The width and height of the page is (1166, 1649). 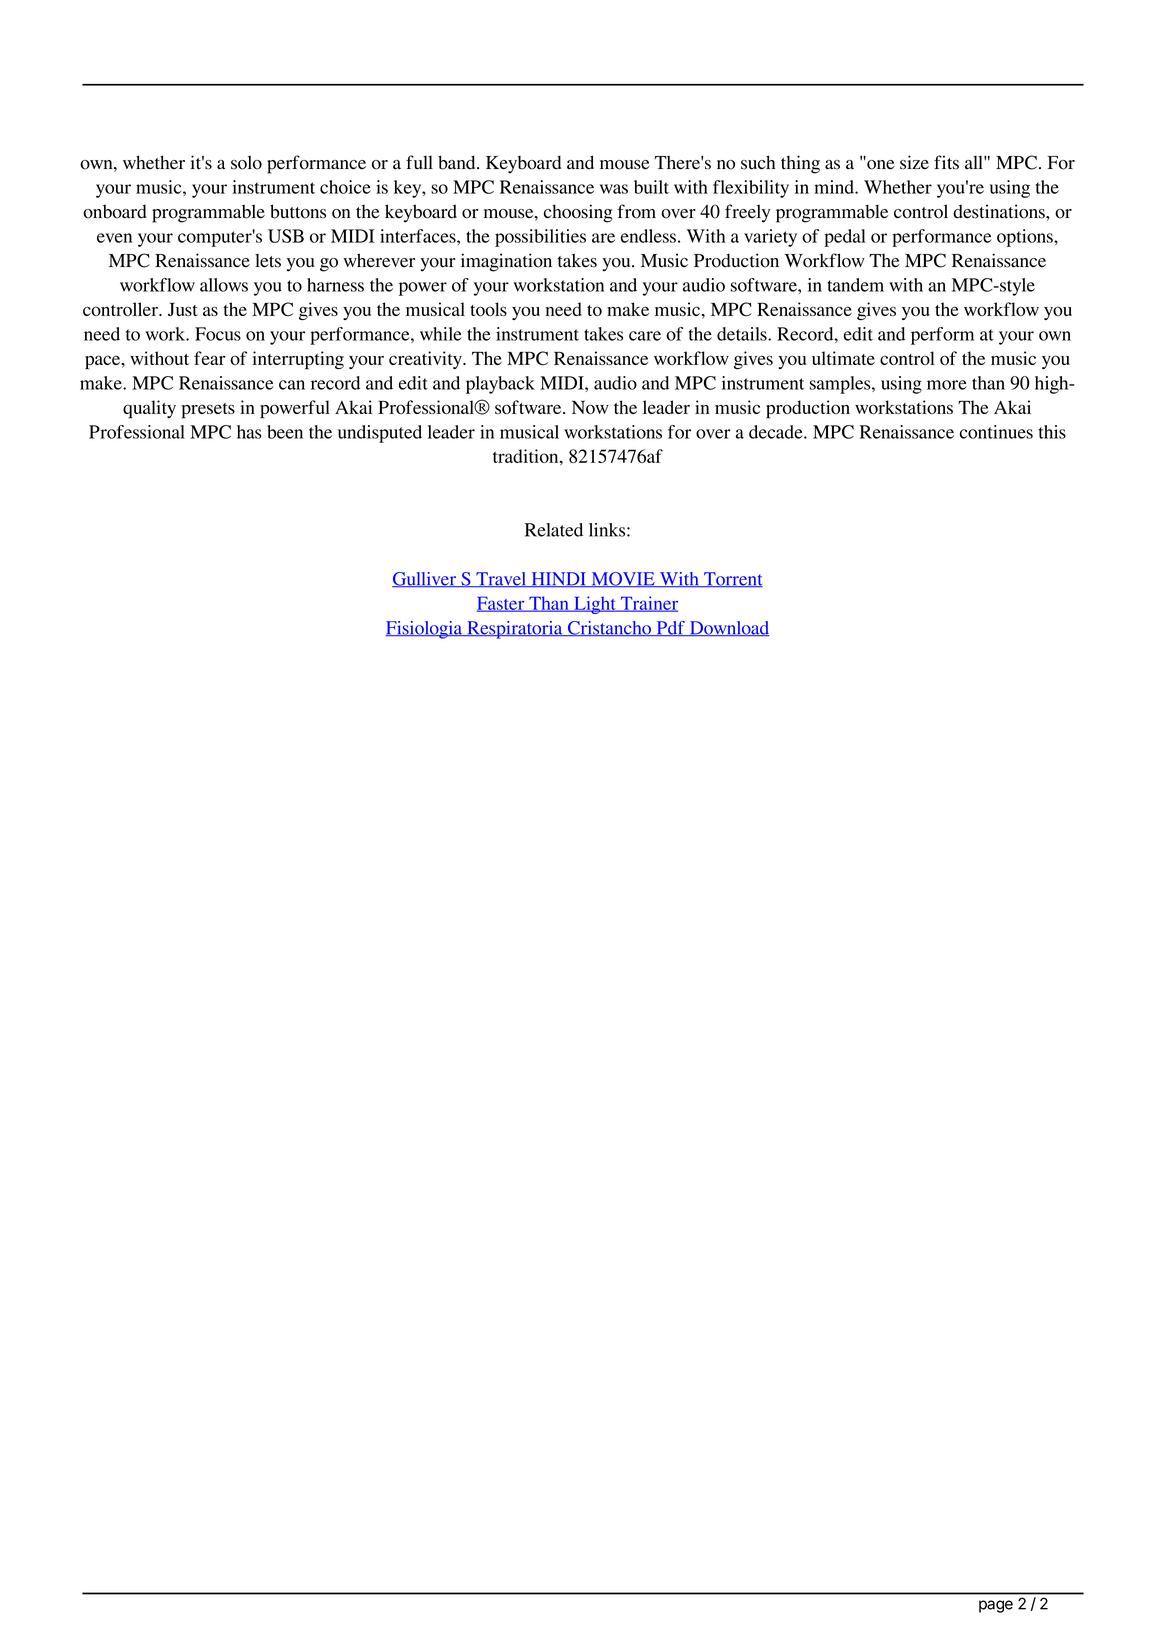 What do you see at coordinates (728, 628) in the page?
I see `Download` at bounding box center [728, 628].
